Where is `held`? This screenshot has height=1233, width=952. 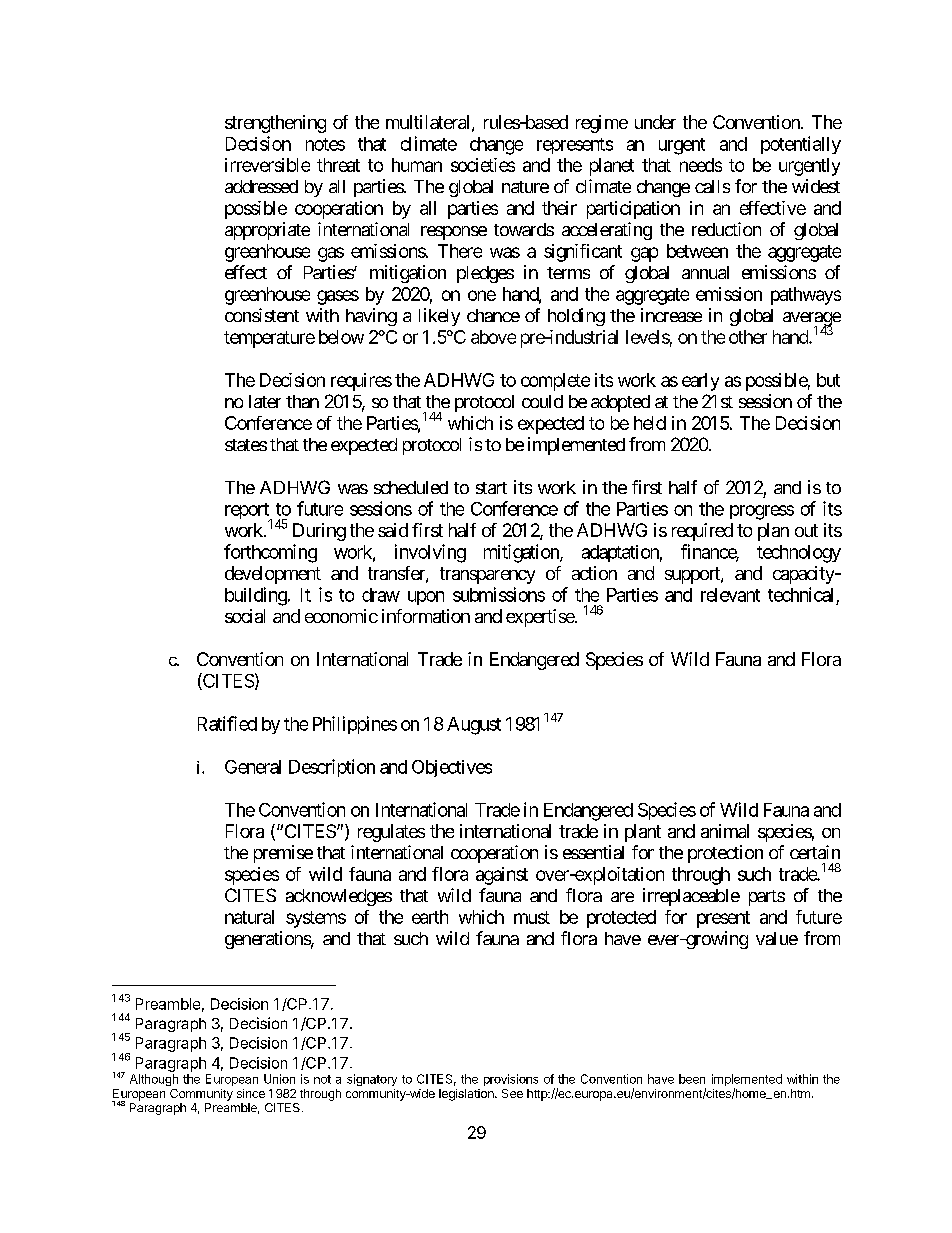
held is located at coordinates (650, 423).
